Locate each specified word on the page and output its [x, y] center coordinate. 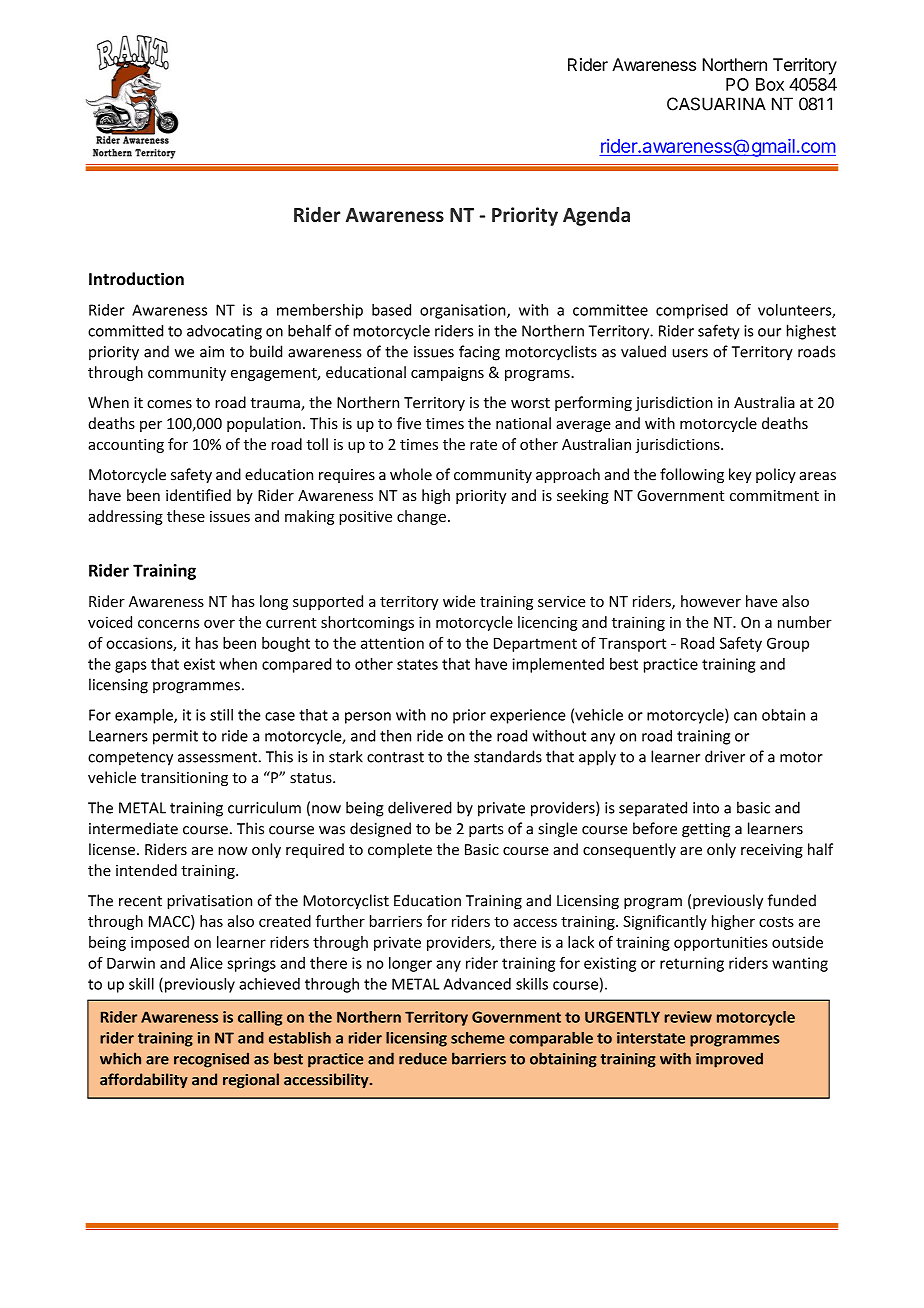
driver [725, 756]
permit [175, 737]
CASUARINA [716, 104]
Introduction [136, 279]
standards [508, 756]
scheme [478, 1038]
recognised [211, 1060]
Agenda [596, 216]
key [740, 475]
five [409, 423]
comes [169, 404]
